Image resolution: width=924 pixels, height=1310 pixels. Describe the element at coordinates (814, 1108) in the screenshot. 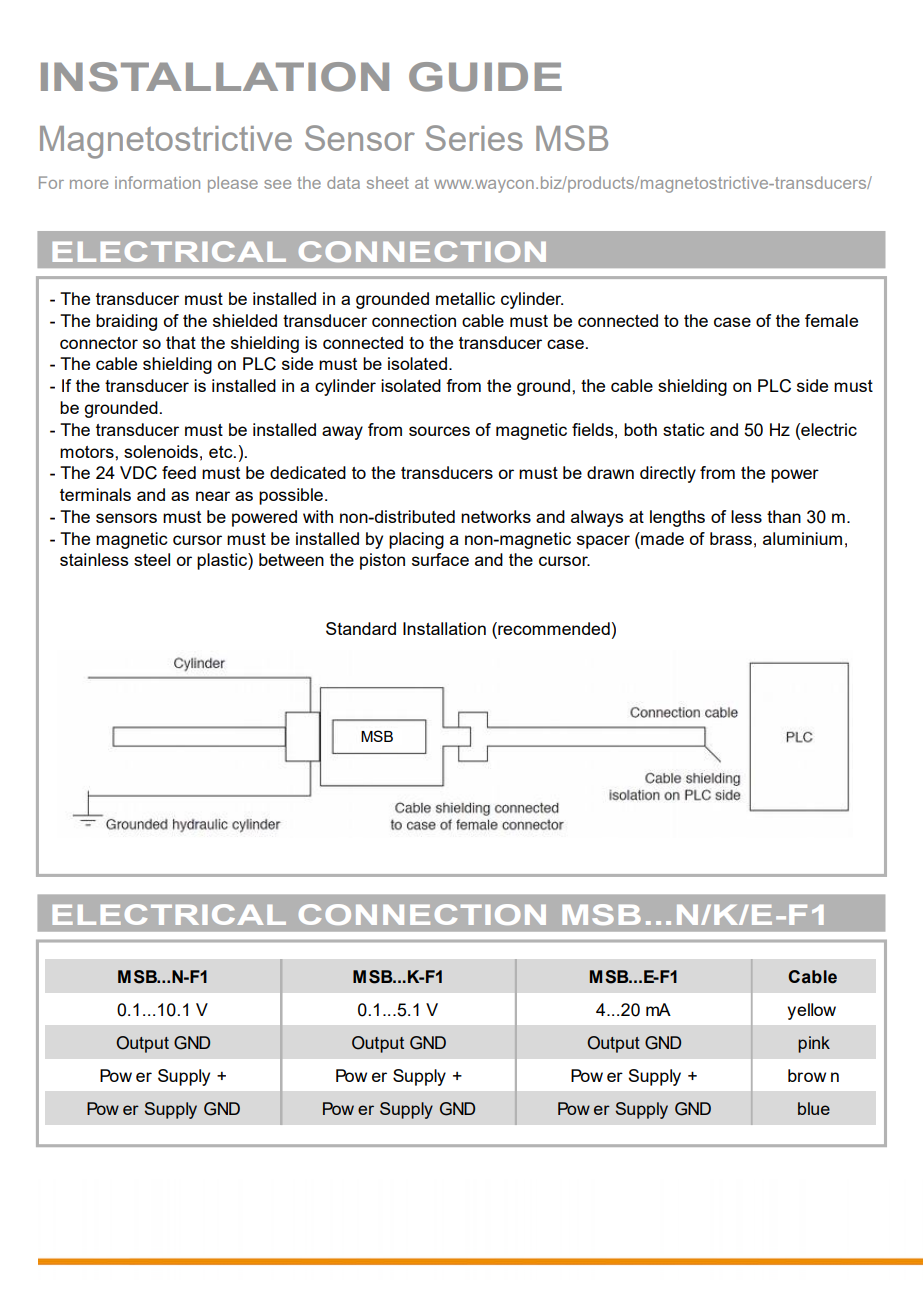

I see `blue` at that location.
